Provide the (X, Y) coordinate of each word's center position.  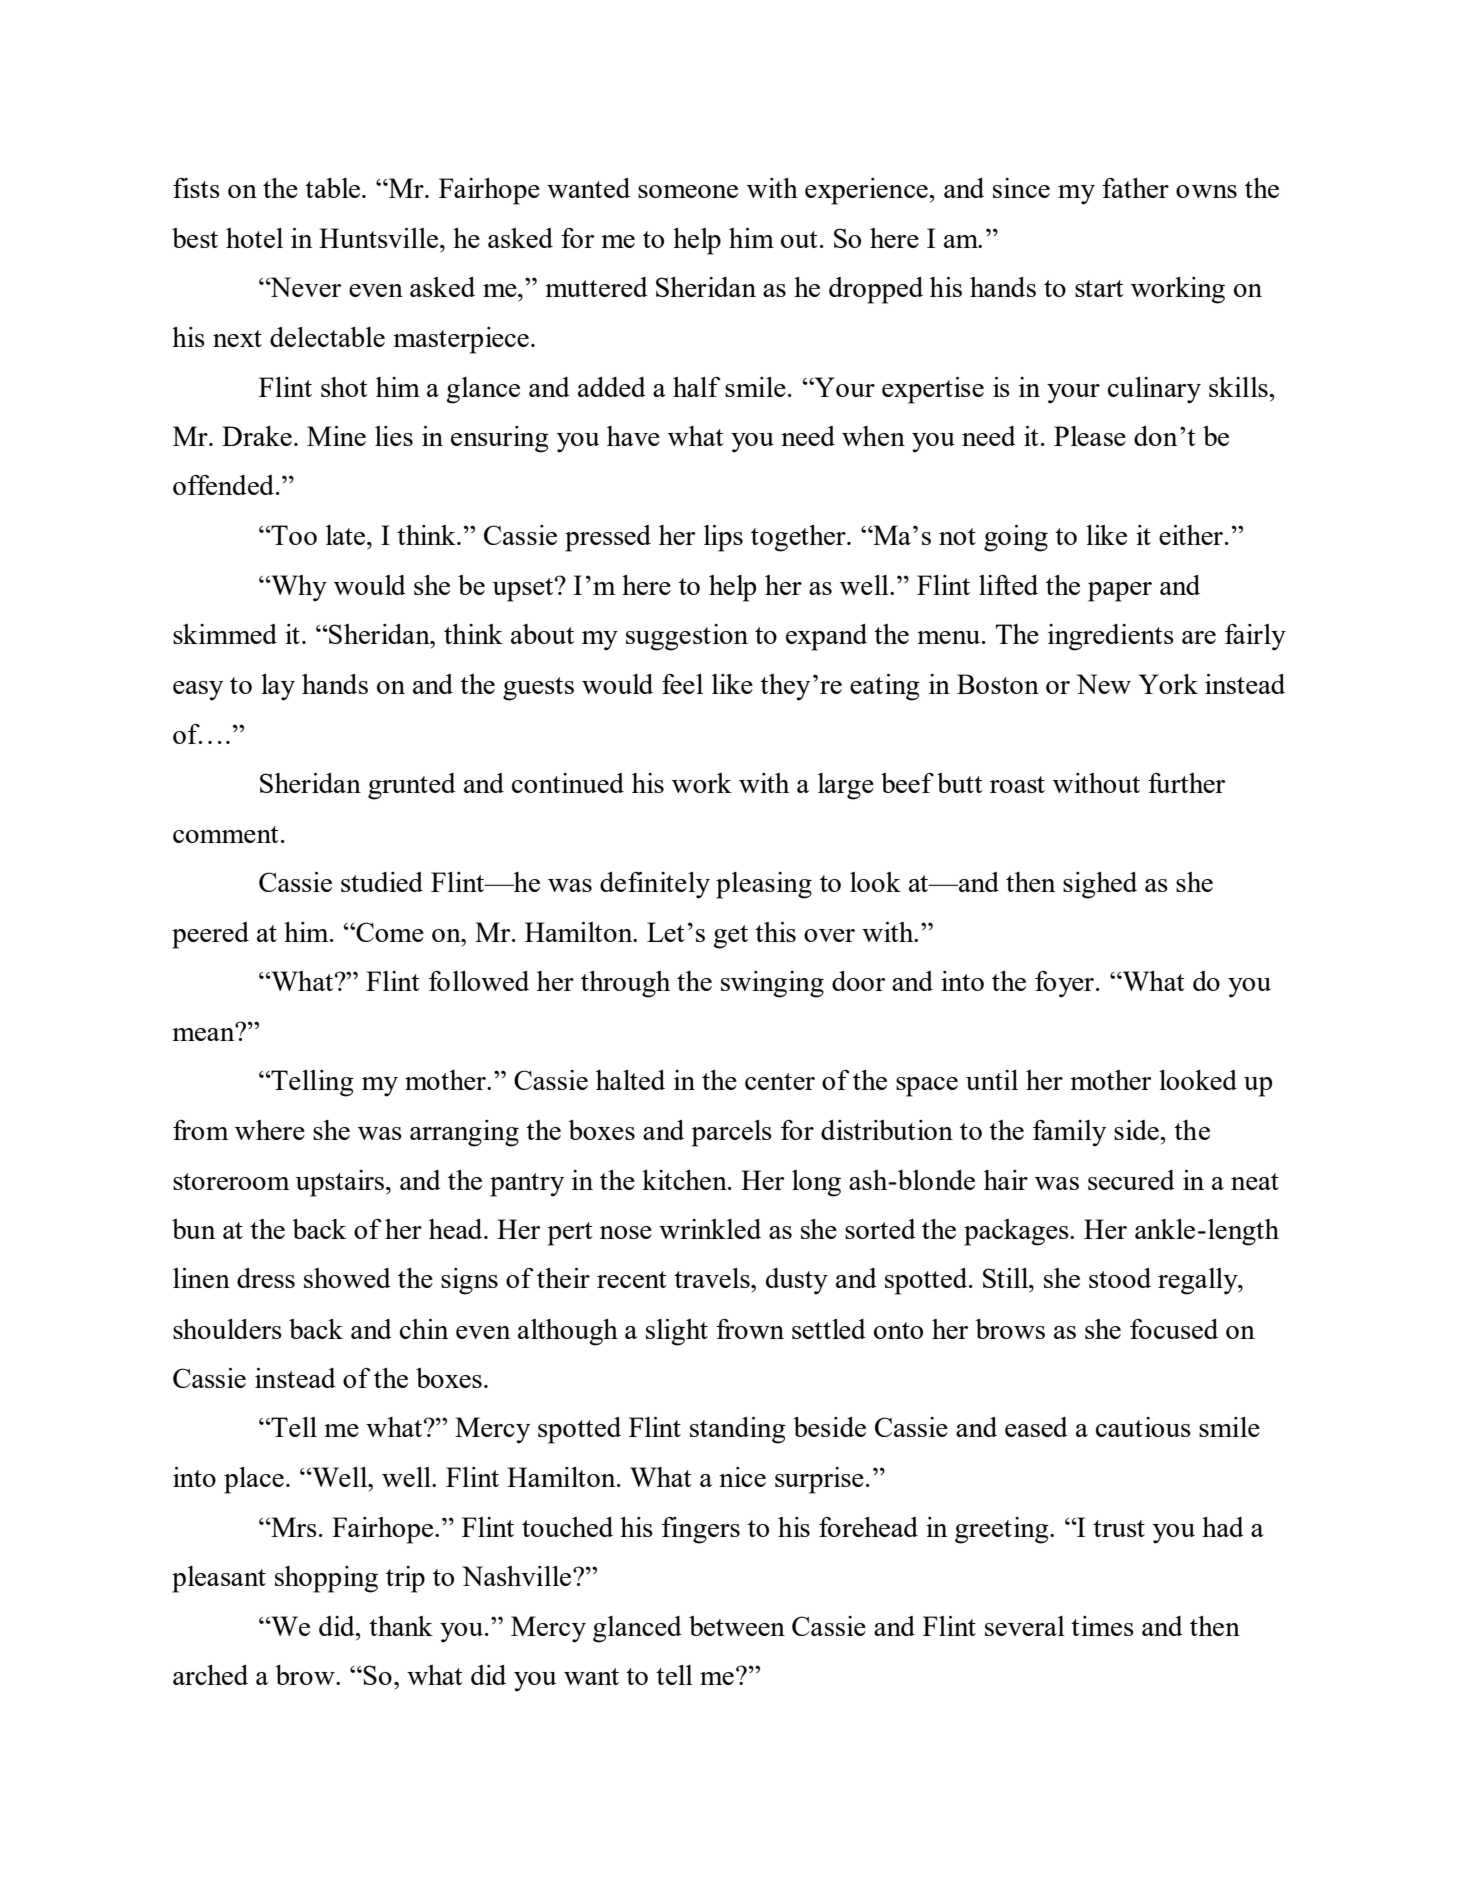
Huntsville (380, 238)
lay (278, 687)
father (1135, 188)
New (1104, 684)
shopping (326, 1579)
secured (1131, 1180)
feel (682, 684)
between (737, 1626)
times (1102, 1626)
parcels (732, 1133)
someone (688, 191)
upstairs (339, 1183)
